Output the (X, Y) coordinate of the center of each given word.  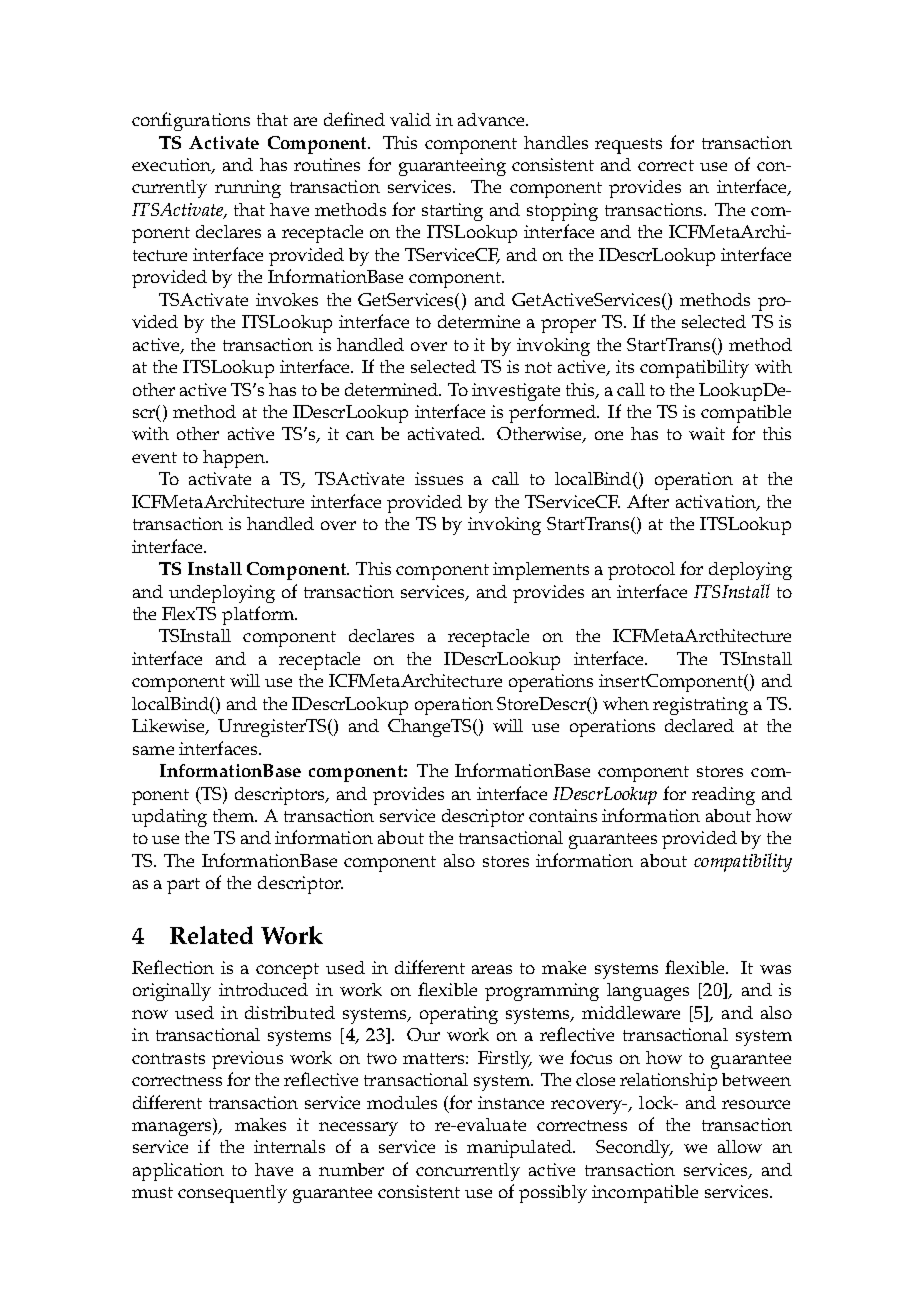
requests (628, 146)
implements (541, 571)
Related (211, 935)
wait (707, 433)
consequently (232, 1194)
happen (235, 459)
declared (699, 725)
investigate (516, 392)
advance (492, 119)
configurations (191, 121)
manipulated (520, 1149)
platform (259, 615)
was (775, 969)
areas (492, 969)
